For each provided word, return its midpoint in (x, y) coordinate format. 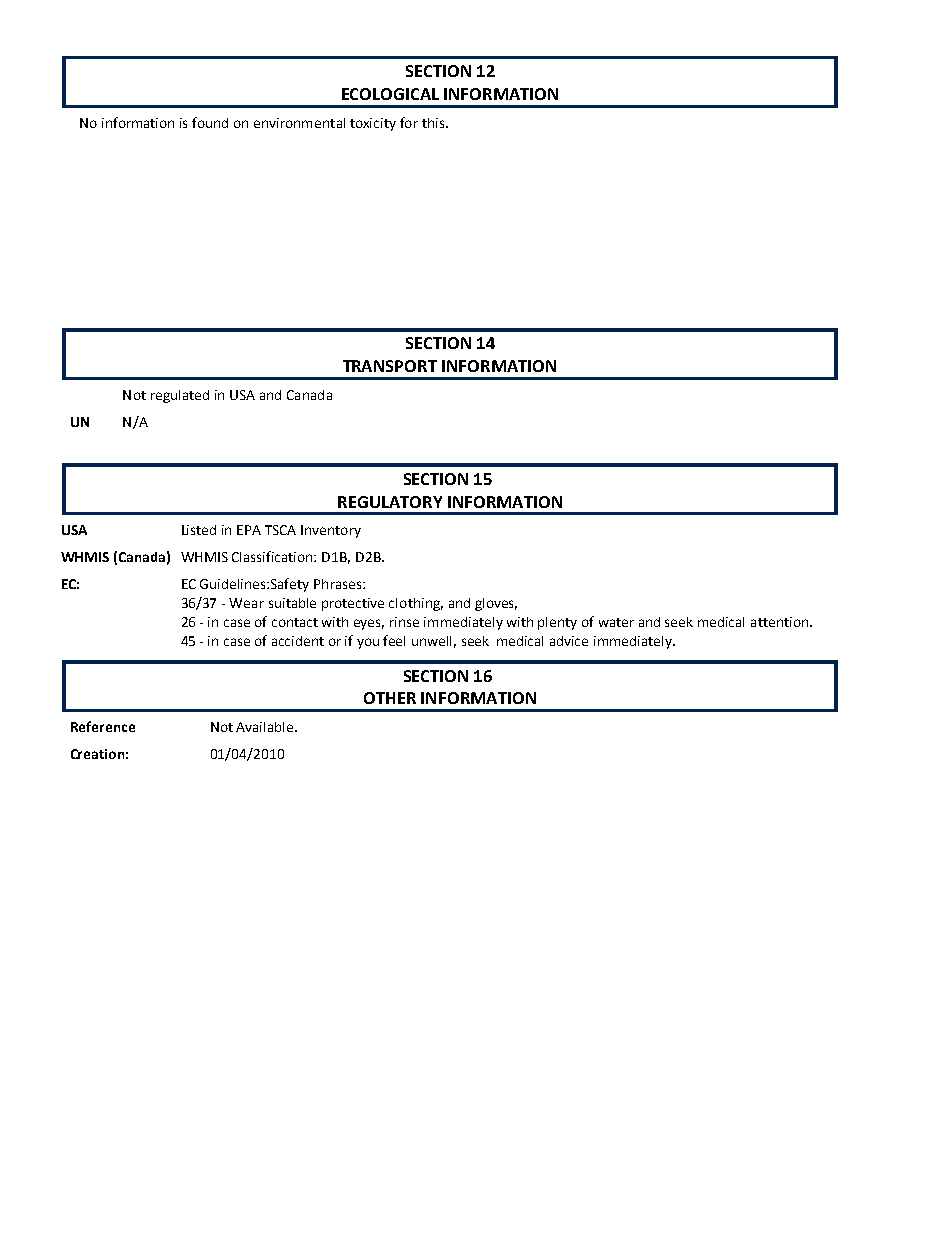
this (434, 123)
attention (779, 622)
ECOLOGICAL (390, 94)
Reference (103, 726)
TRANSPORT (390, 366)
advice (569, 641)
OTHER (390, 698)
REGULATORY (390, 502)
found (210, 122)
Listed (199, 530)
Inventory (331, 531)
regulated (180, 396)
